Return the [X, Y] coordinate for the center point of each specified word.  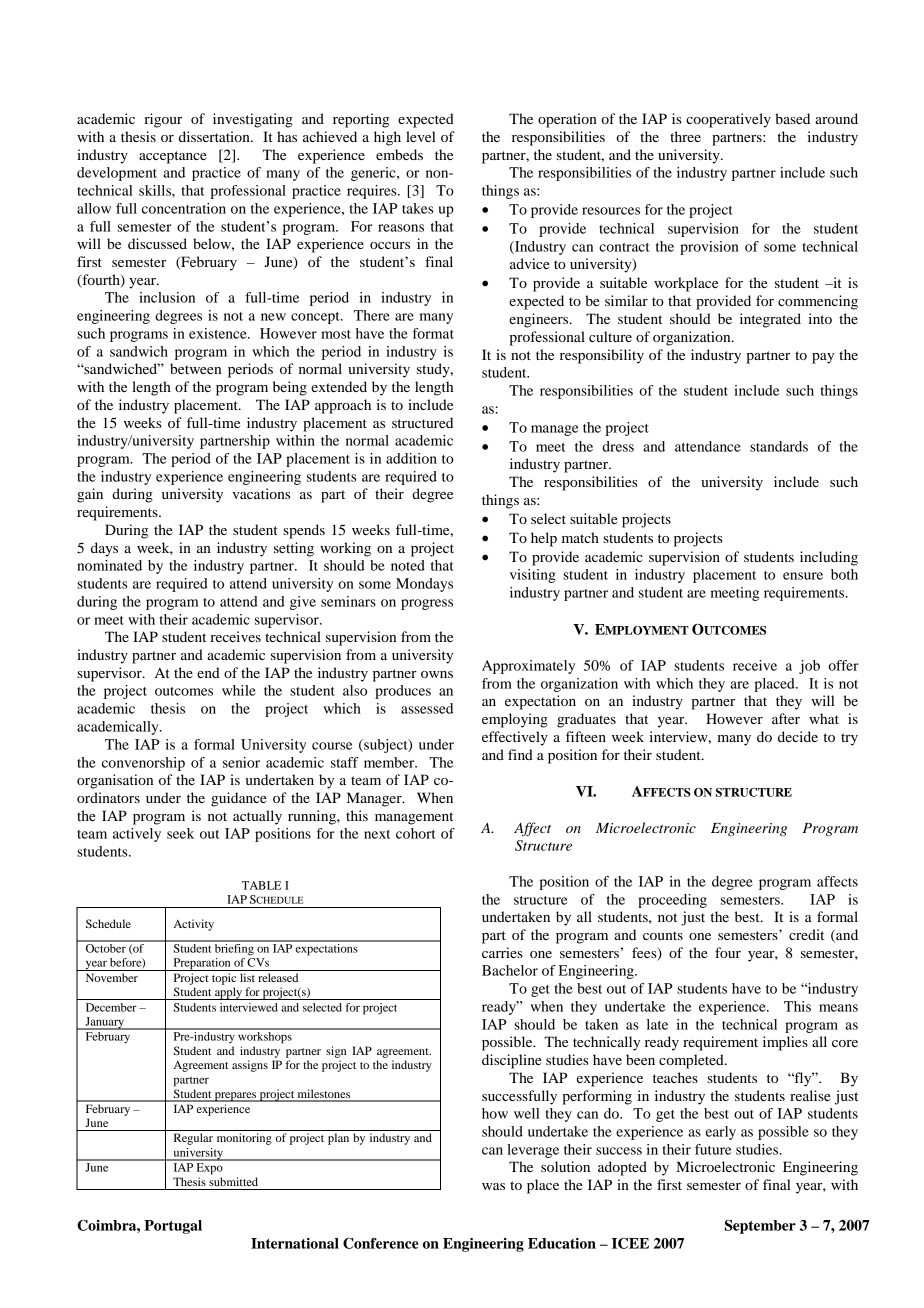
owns [437, 674]
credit [806, 934]
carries [502, 952]
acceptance [172, 157]
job [809, 667]
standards [779, 446]
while [239, 690]
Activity [194, 925]
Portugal [173, 1227]
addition [411, 458]
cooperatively [728, 120]
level [421, 136]
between [195, 368]
